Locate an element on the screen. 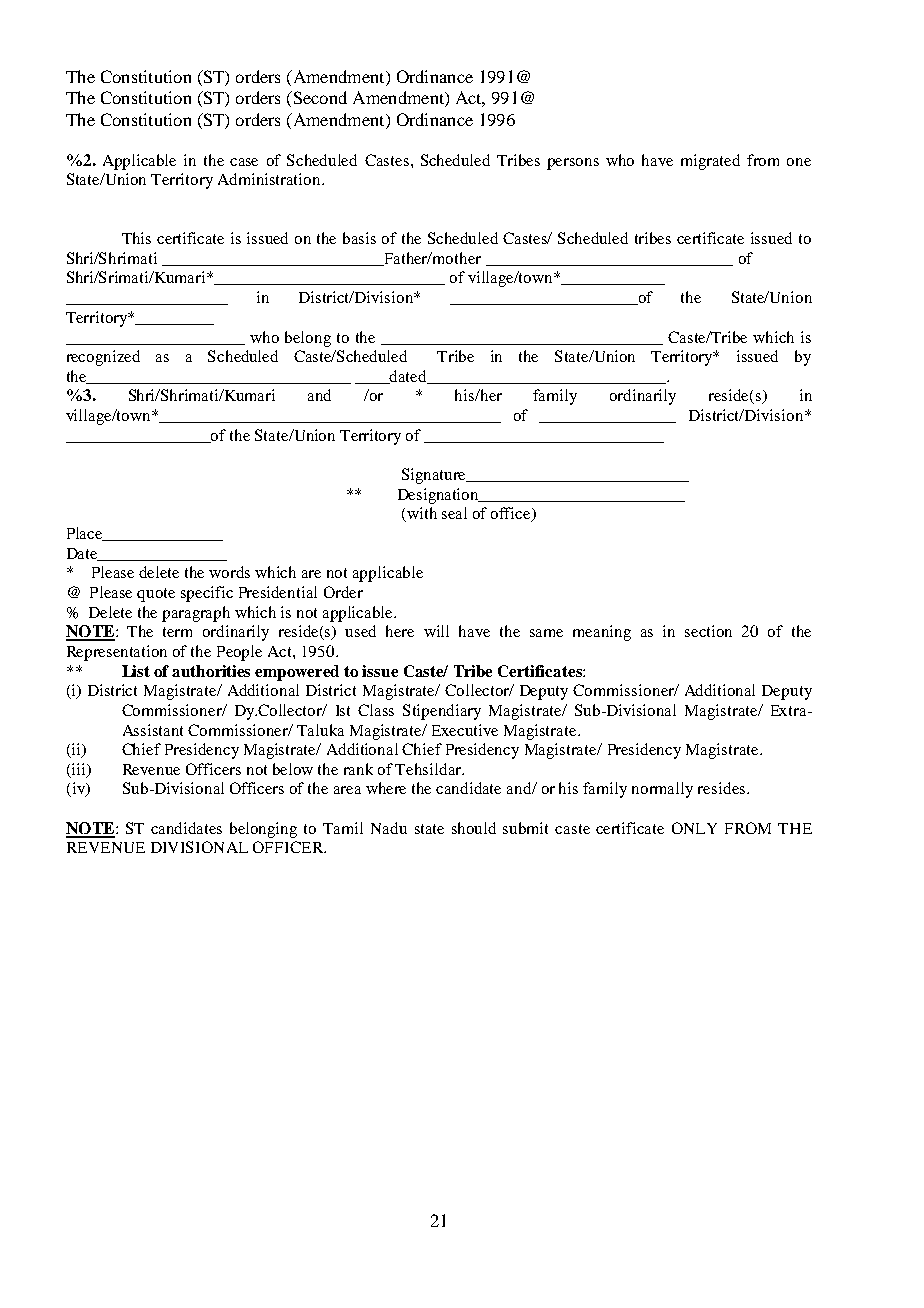 Image resolution: width=924 pixels, height=1308 pixels. iii is located at coordinates (80, 770).
